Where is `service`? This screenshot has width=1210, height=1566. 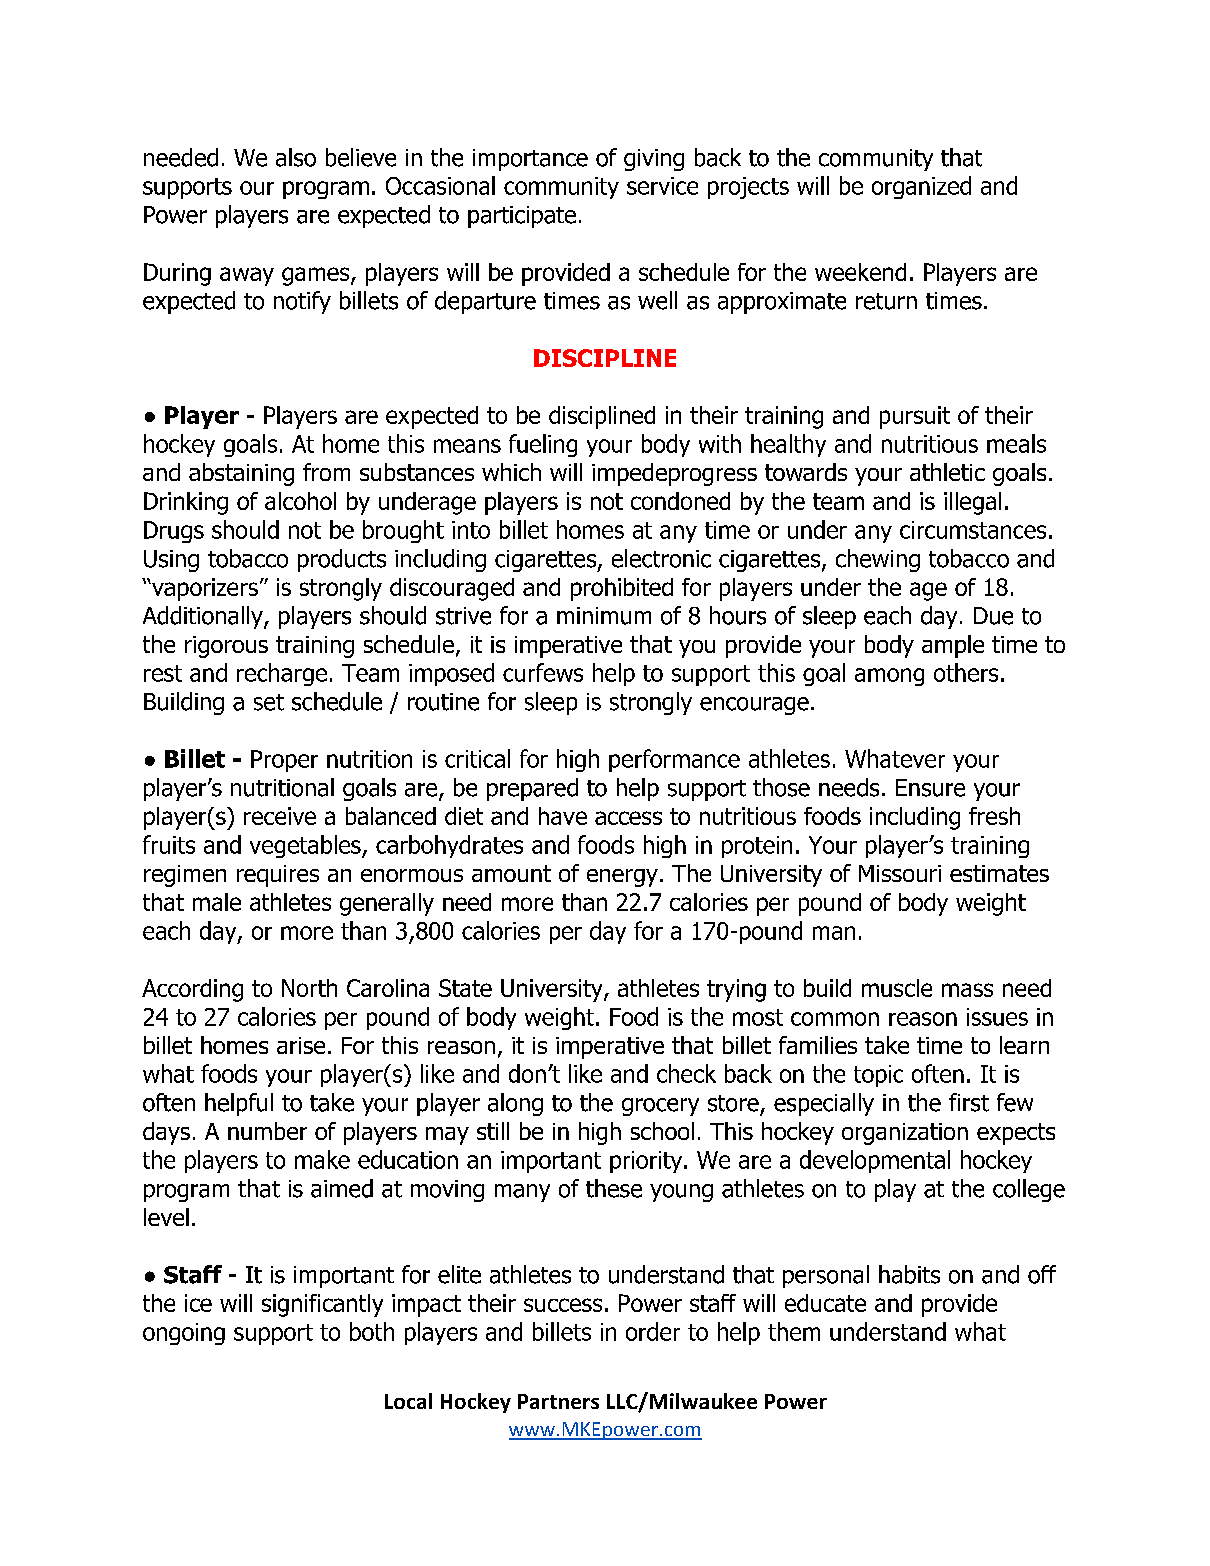 service is located at coordinates (662, 186).
